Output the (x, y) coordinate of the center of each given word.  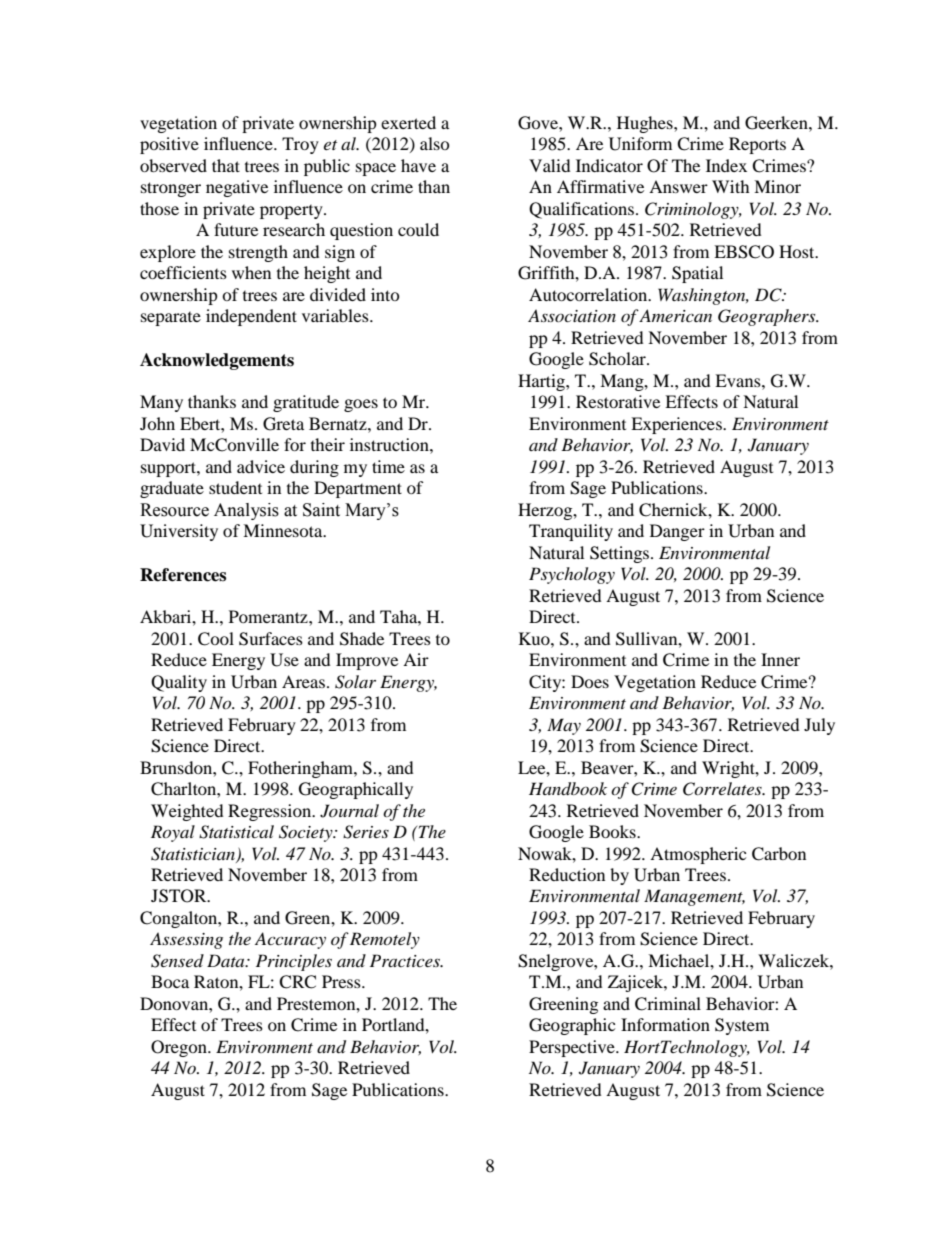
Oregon (180, 1048)
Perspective (573, 1048)
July (819, 726)
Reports (757, 145)
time (388, 466)
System (742, 1026)
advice (261, 466)
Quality (179, 683)
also (435, 143)
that (226, 165)
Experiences (677, 425)
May (564, 726)
